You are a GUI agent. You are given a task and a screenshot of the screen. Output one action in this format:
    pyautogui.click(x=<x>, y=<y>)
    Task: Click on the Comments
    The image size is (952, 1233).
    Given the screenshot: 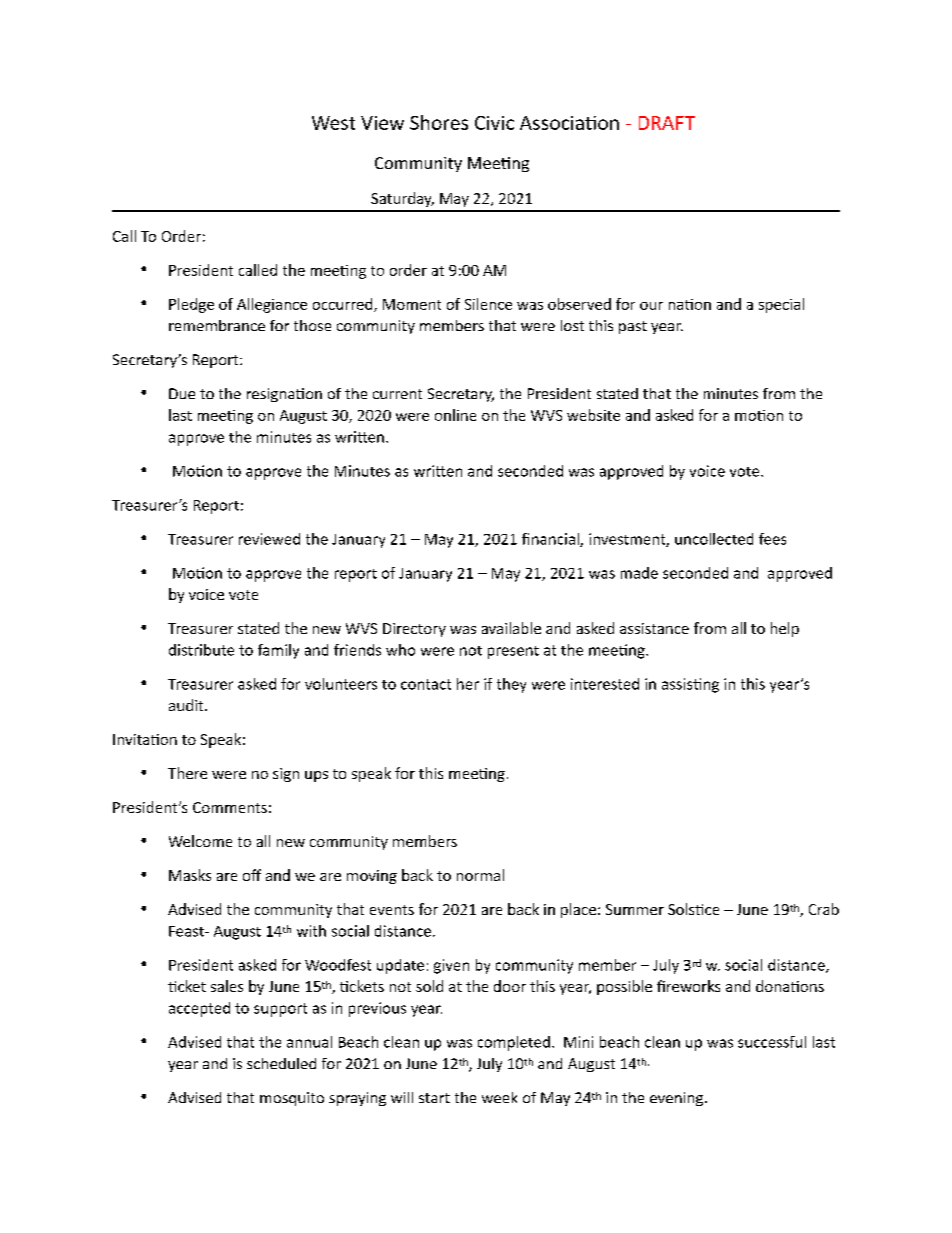 What is the action you would take?
    pyautogui.click(x=230, y=807)
